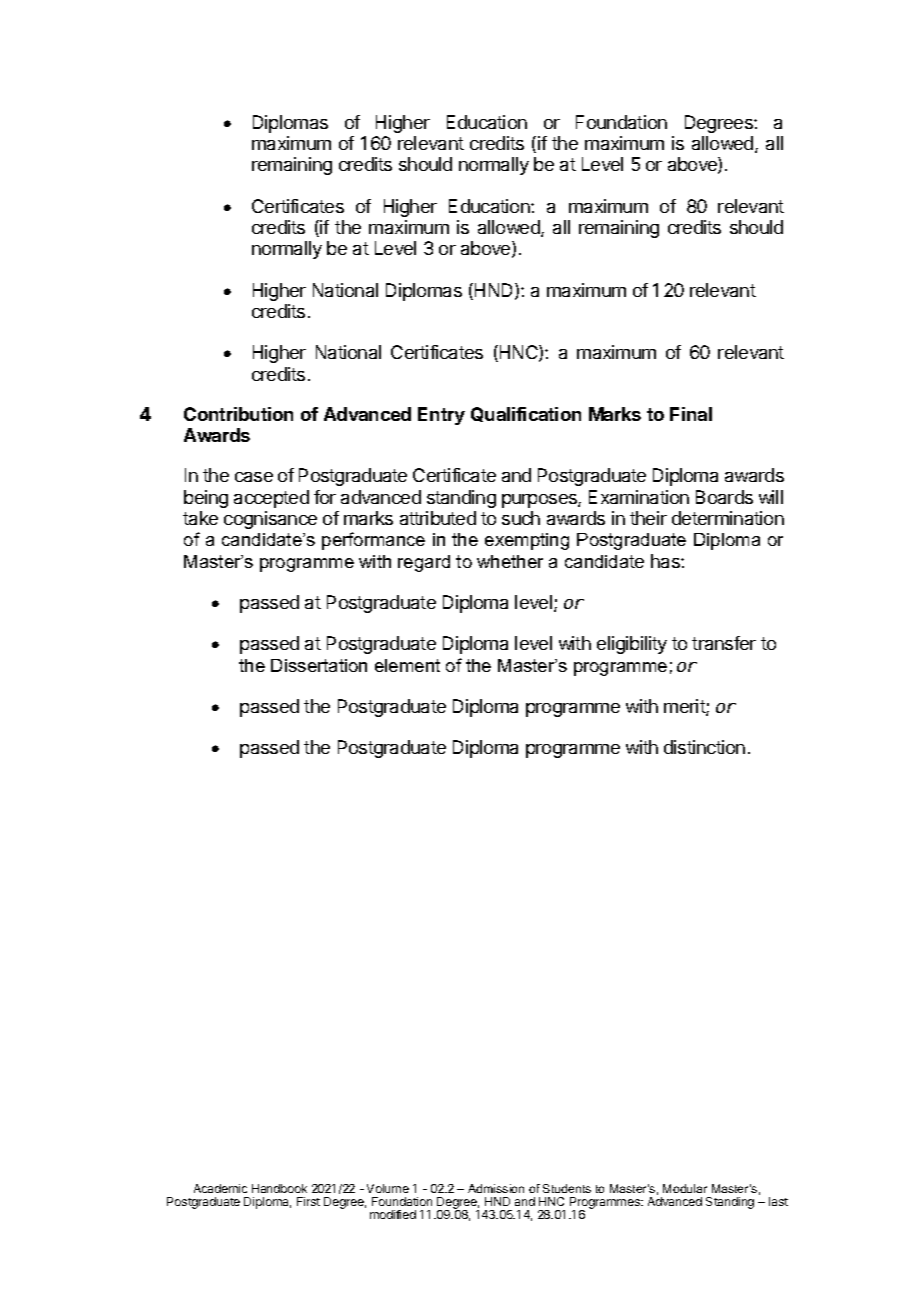 The height and width of the page is (1308, 924). What do you see at coordinates (526, 414) in the page?
I see `Qualification` at bounding box center [526, 414].
